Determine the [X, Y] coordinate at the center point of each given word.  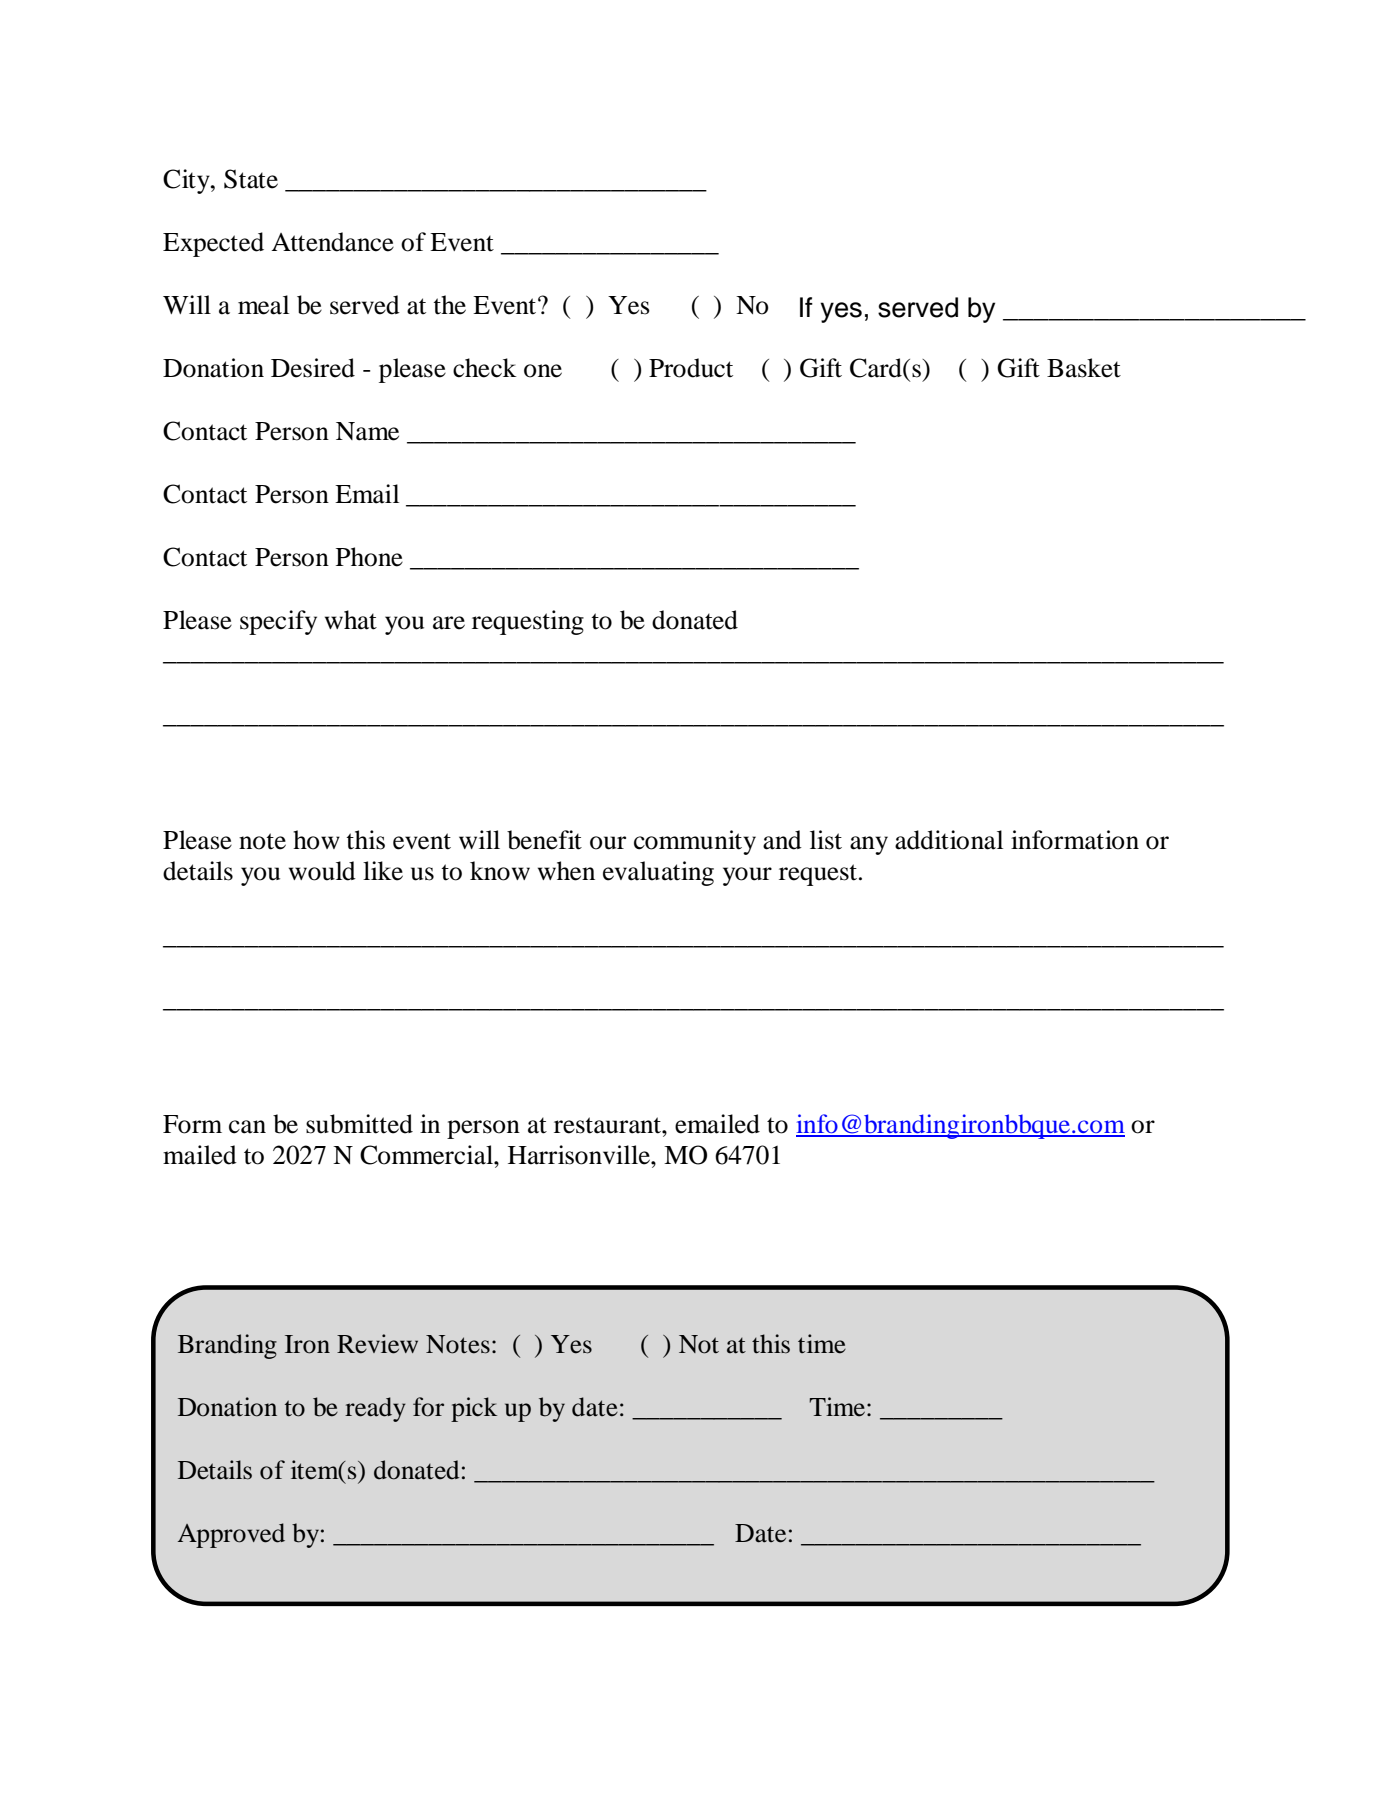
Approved [231, 1535]
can [247, 1127]
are [449, 623]
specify [278, 622]
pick [474, 1409]
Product [691, 368]
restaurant [608, 1125]
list [826, 840]
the [449, 305]
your [747, 876]
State [251, 179]
